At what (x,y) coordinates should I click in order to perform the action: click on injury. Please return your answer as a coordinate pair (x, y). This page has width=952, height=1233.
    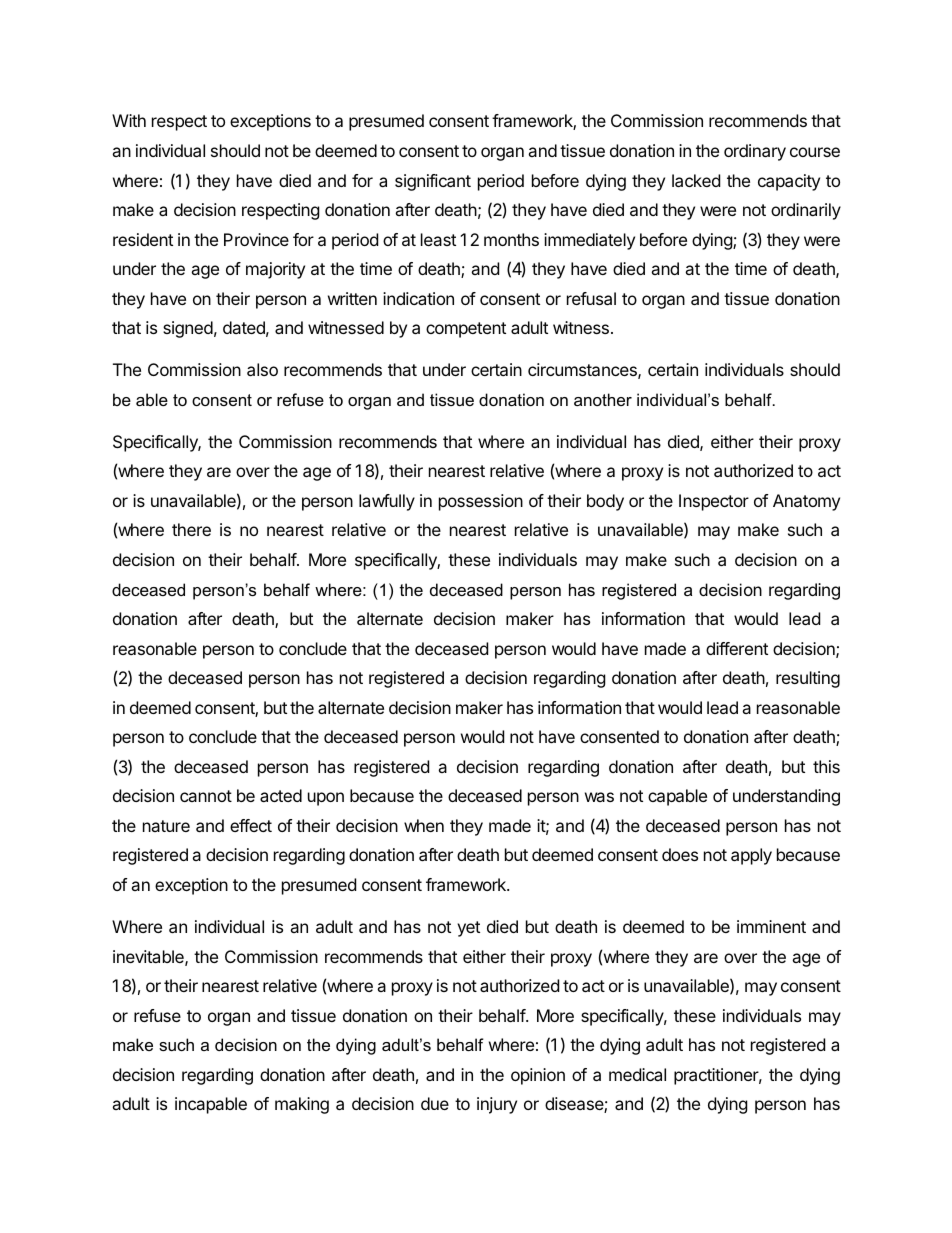
    Looking at the image, I should click on (497, 1105).
